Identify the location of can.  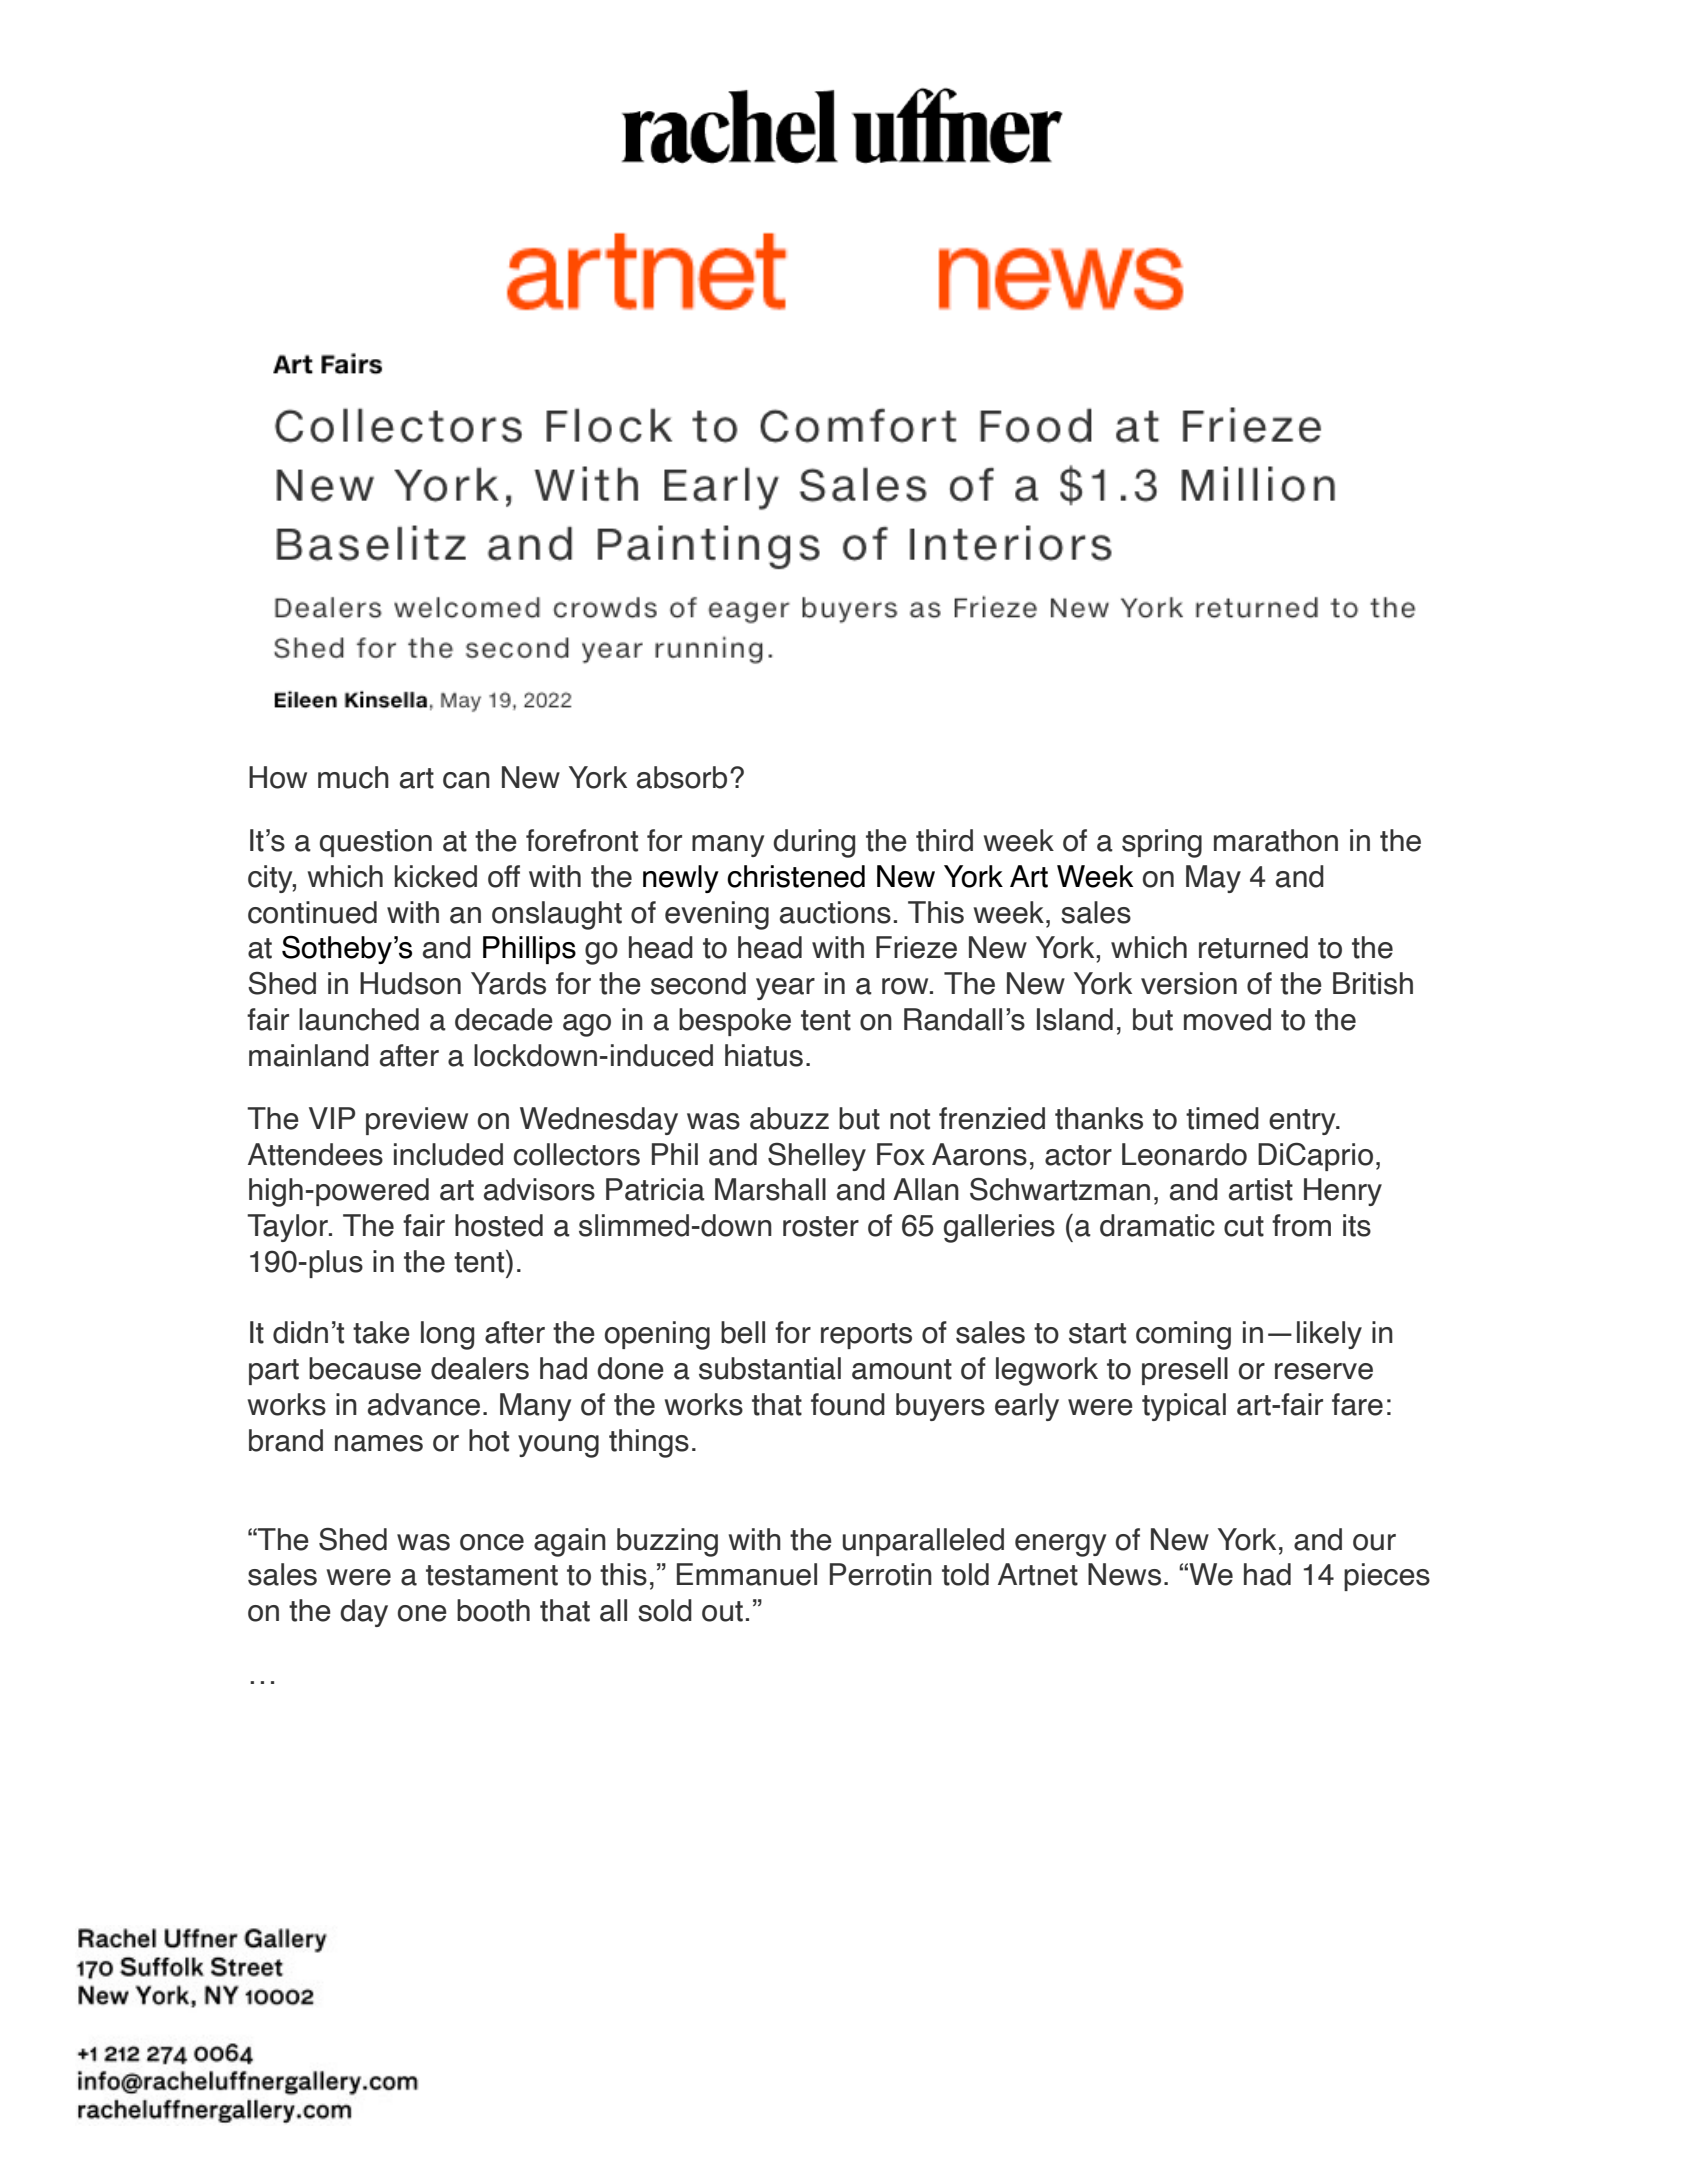
(466, 780).
